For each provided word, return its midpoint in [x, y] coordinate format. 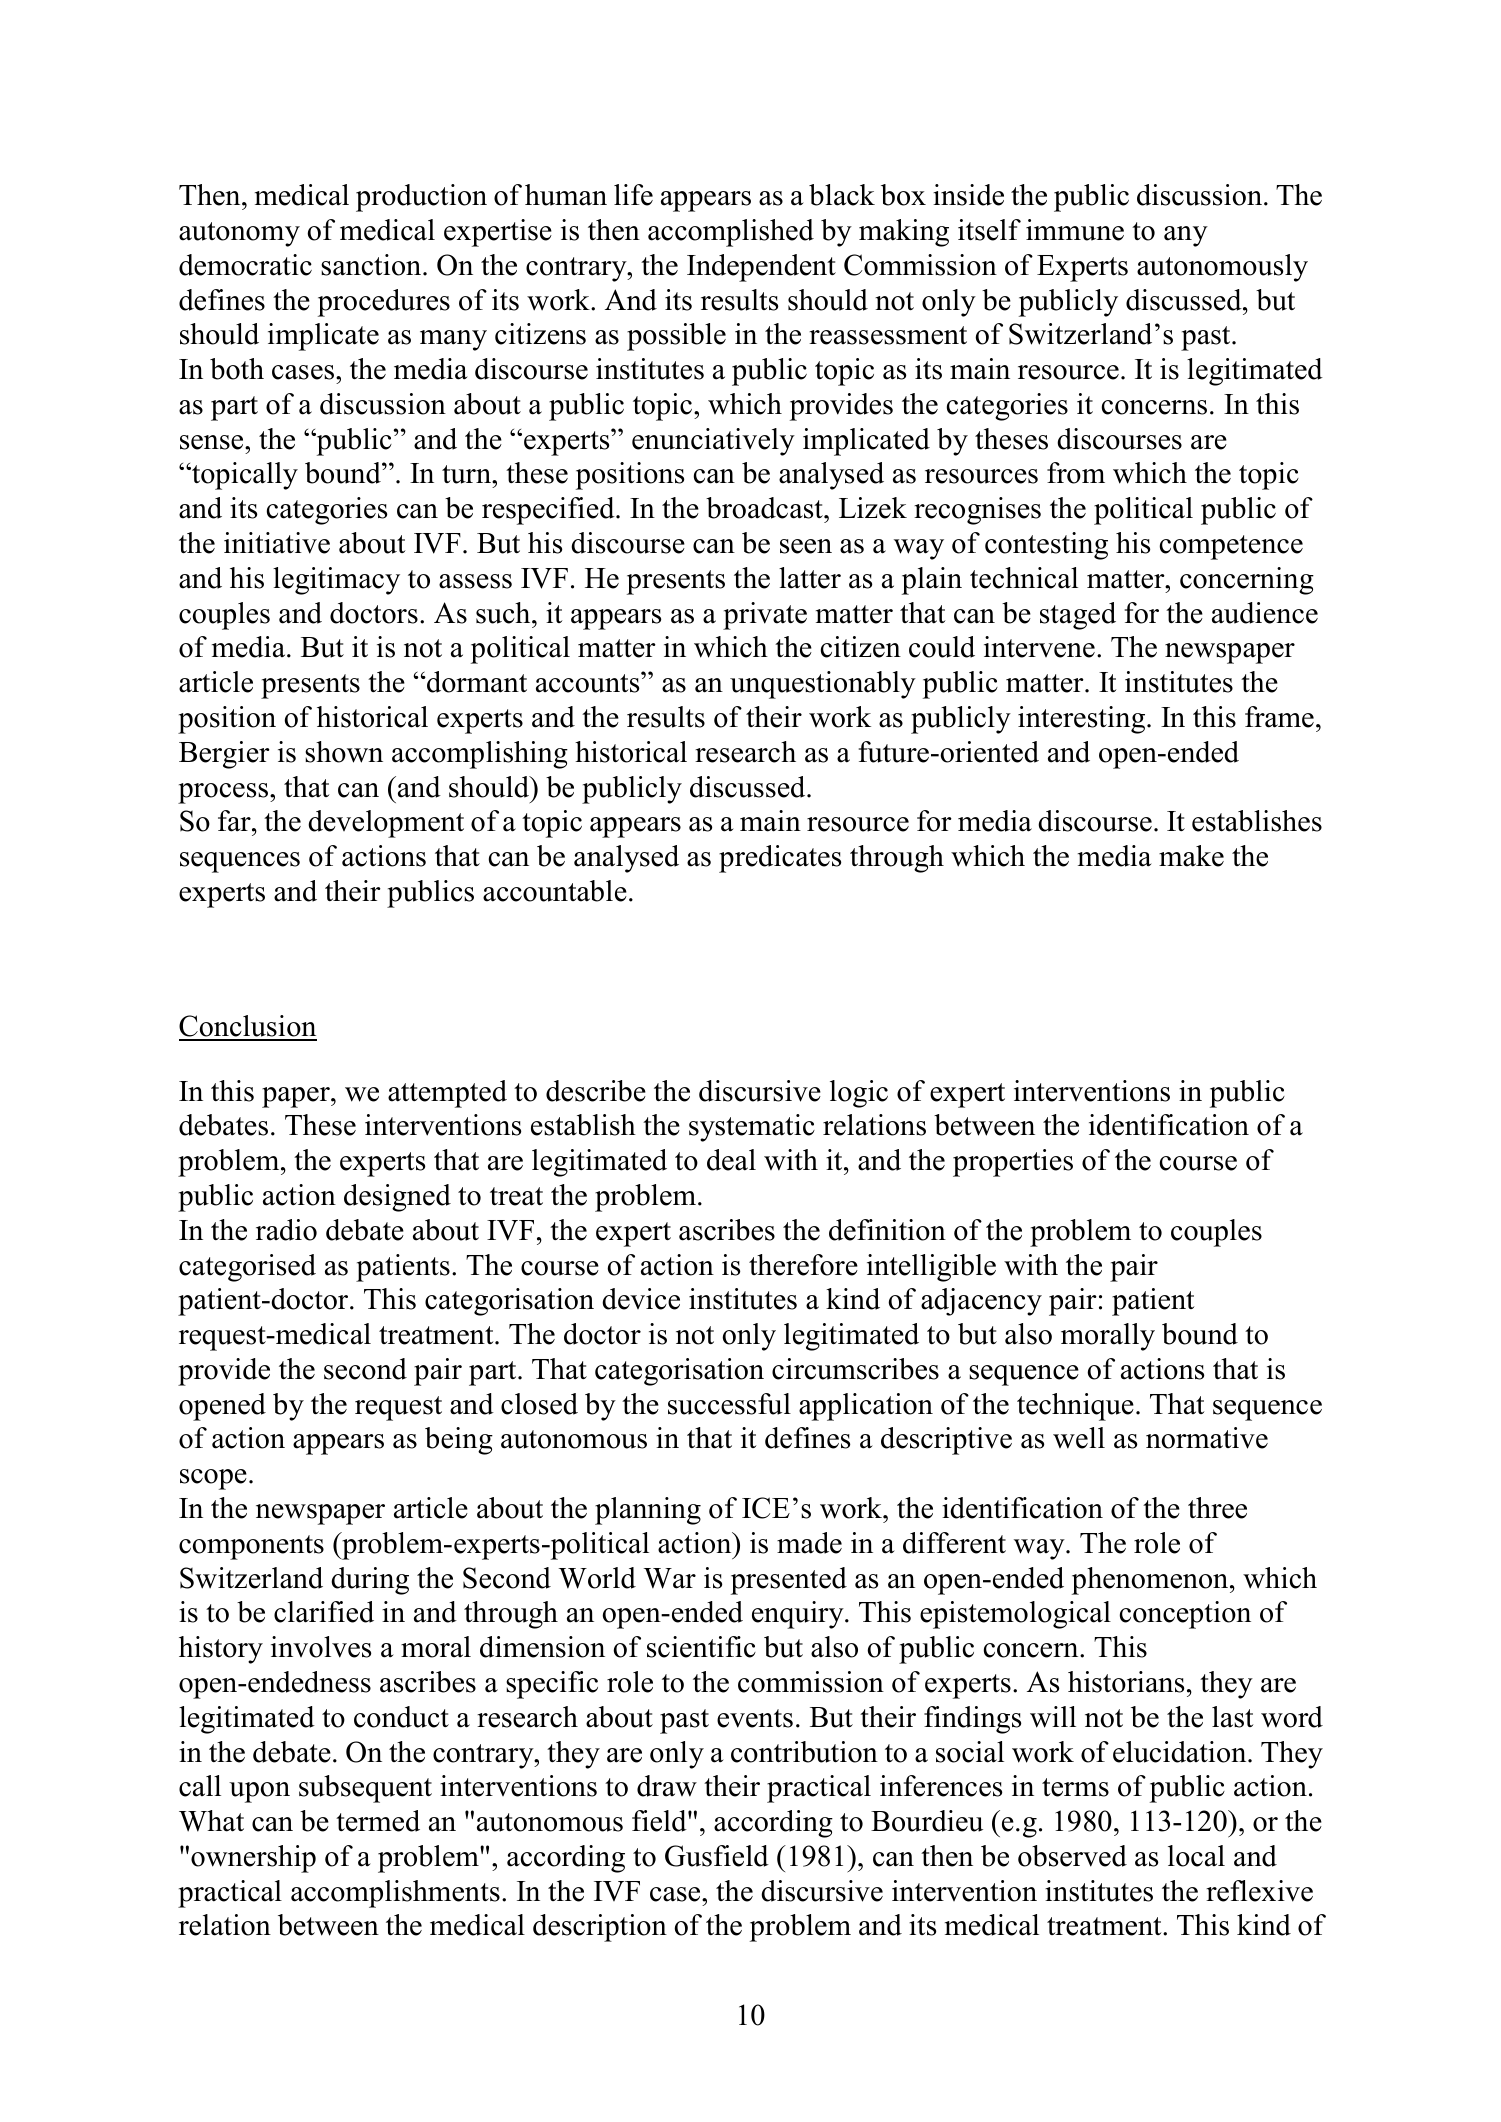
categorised [247, 1268]
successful [729, 1404]
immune [1075, 230]
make [1191, 856]
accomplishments [395, 1894]
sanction [372, 265]
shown [344, 752]
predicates [780, 859]
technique [1075, 1407]
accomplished [731, 233]
